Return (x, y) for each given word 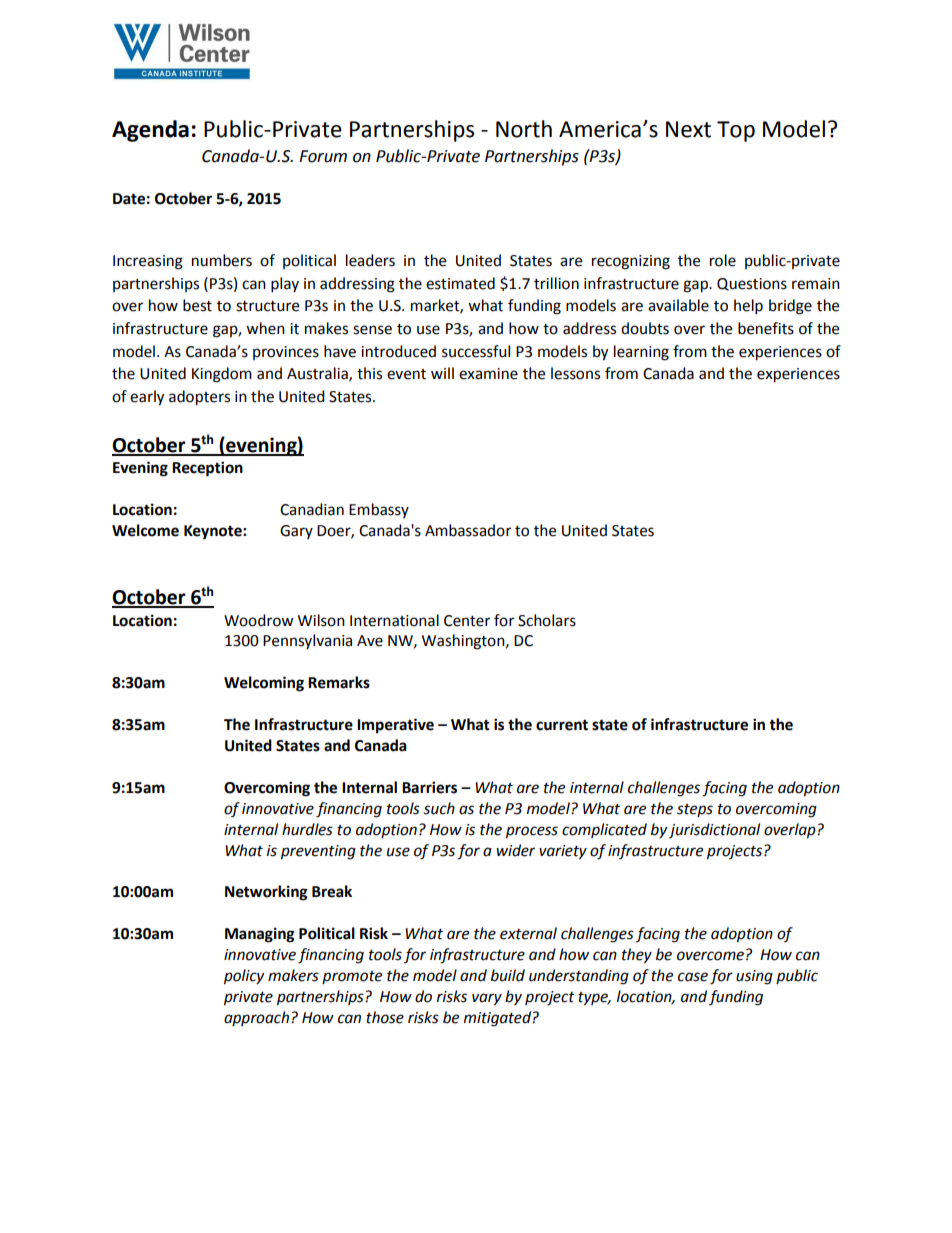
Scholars (547, 620)
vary (487, 999)
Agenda (150, 131)
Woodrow (259, 620)
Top (736, 131)
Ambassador (468, 530)
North (524, 129)
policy (244, 977)
